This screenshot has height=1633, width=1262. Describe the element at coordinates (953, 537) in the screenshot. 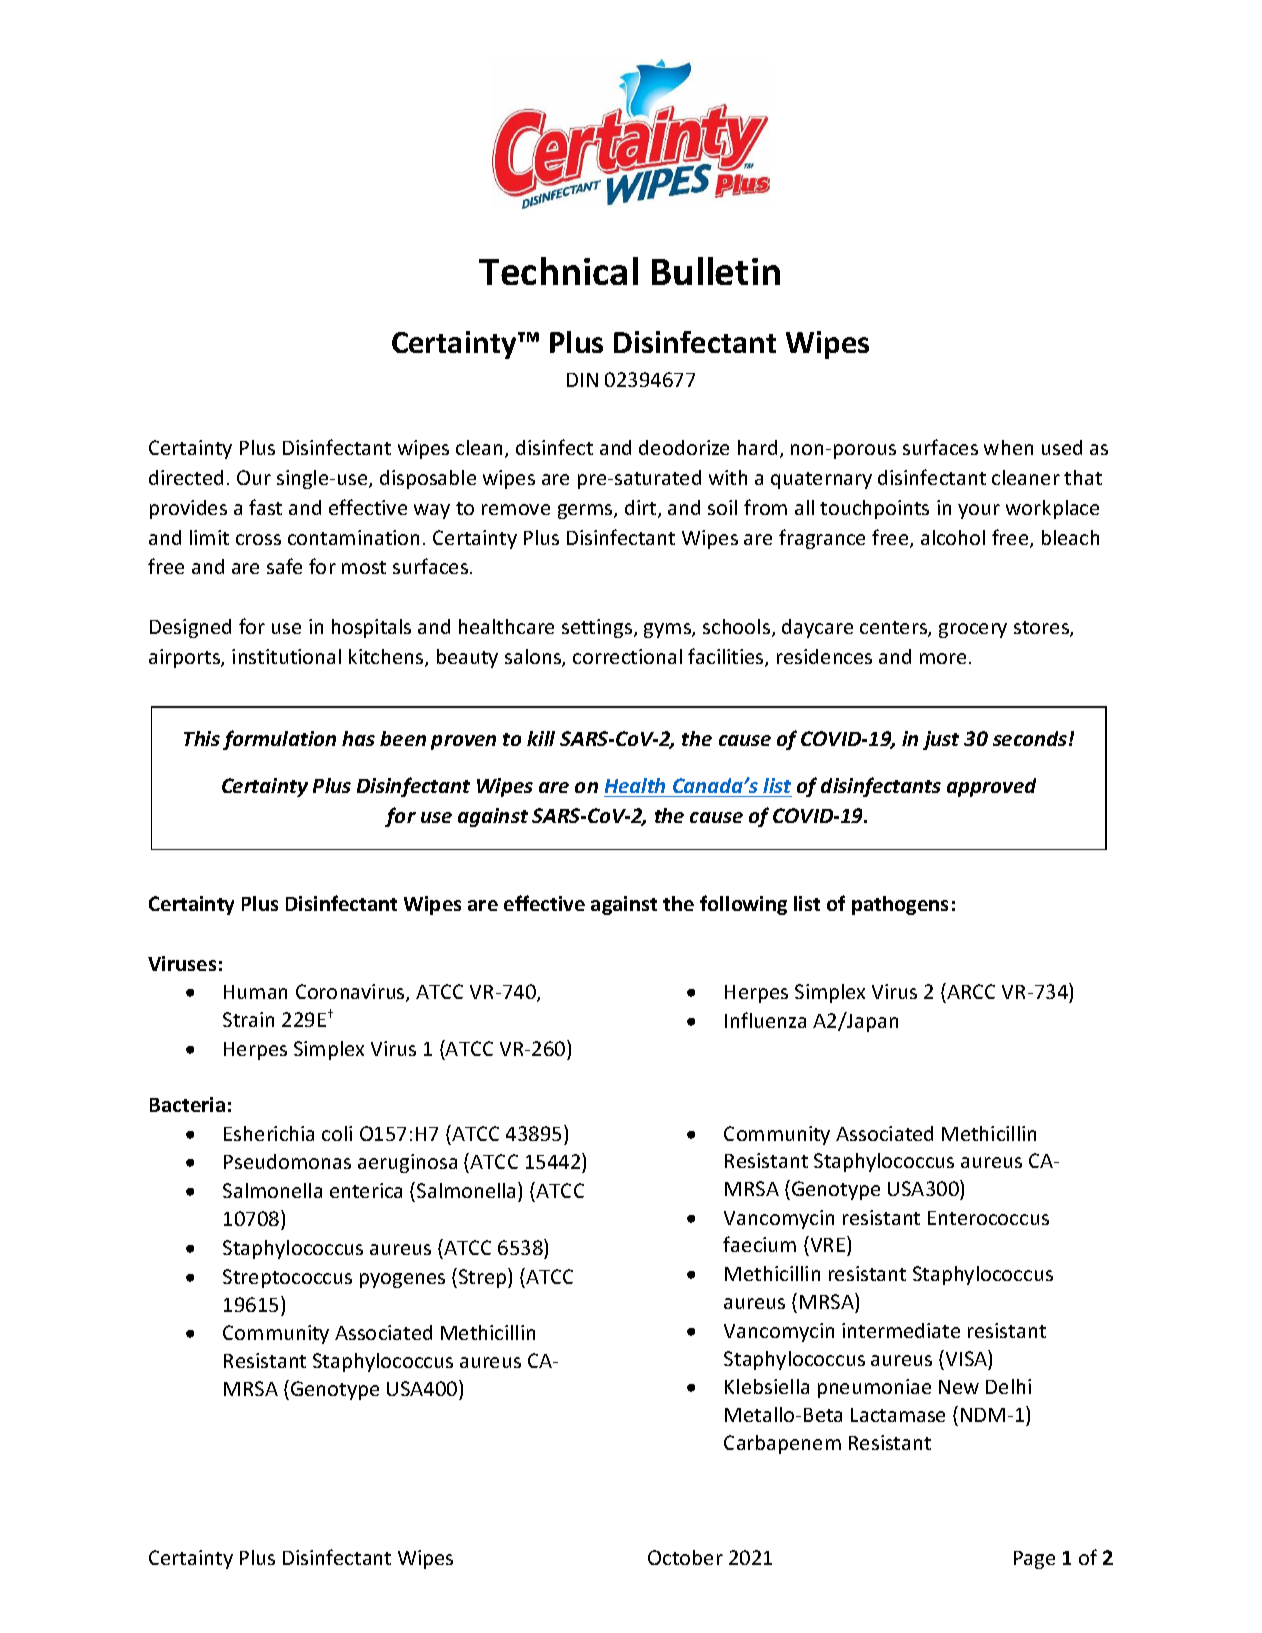

I see `alcohol` at that location.
